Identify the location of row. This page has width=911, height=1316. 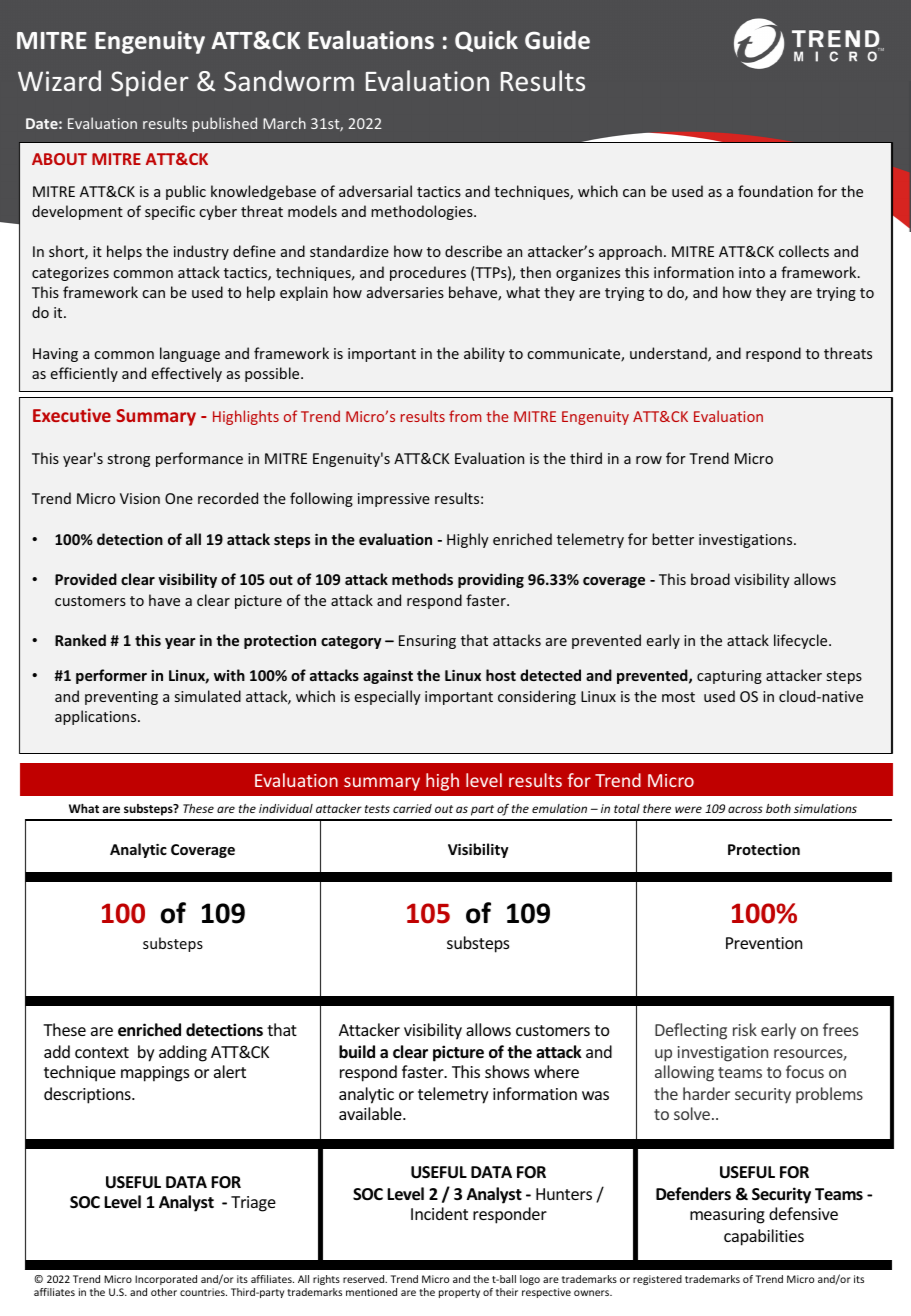
(649, 460).
